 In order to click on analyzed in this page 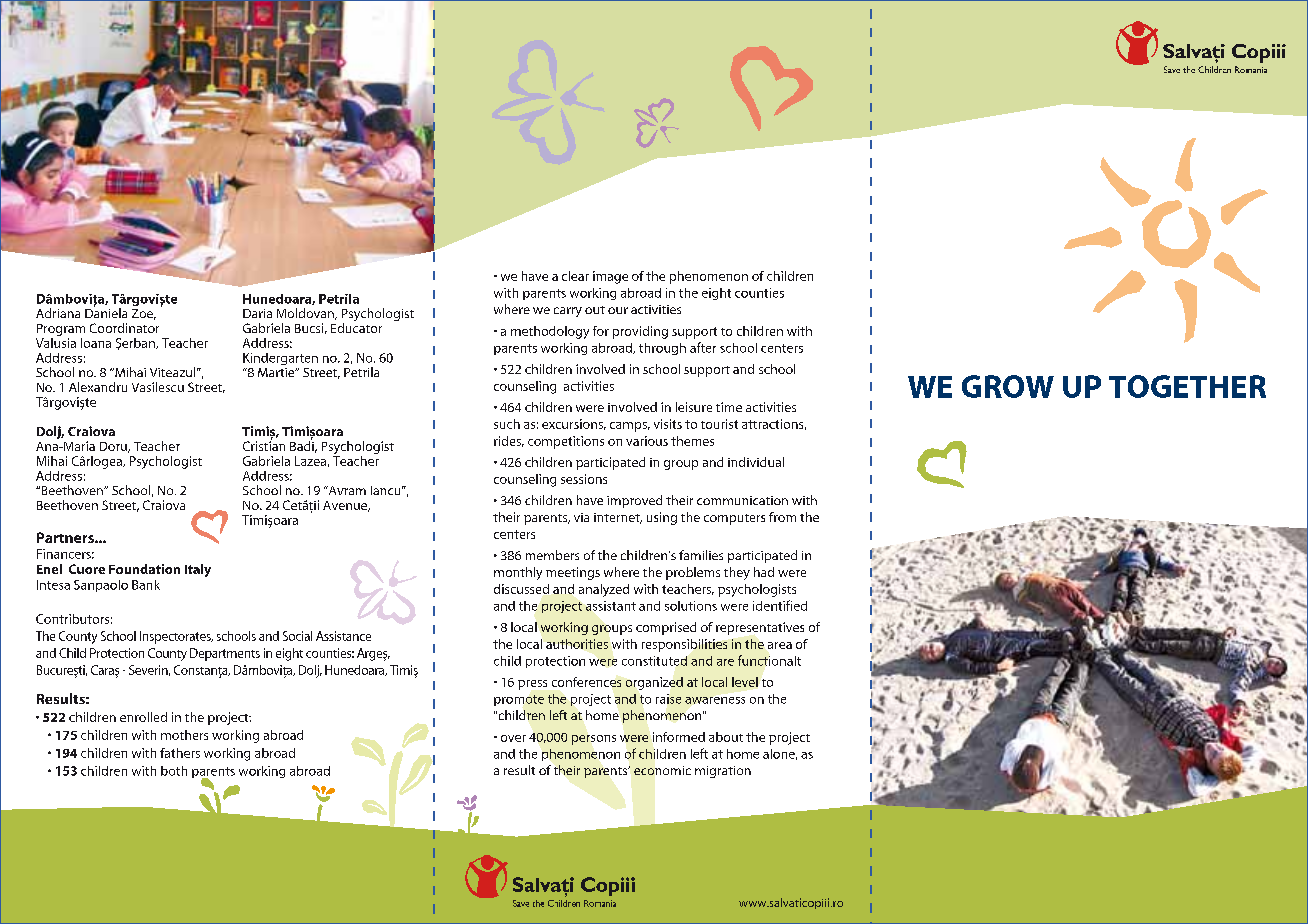, I will do `click(604, 590)`.
